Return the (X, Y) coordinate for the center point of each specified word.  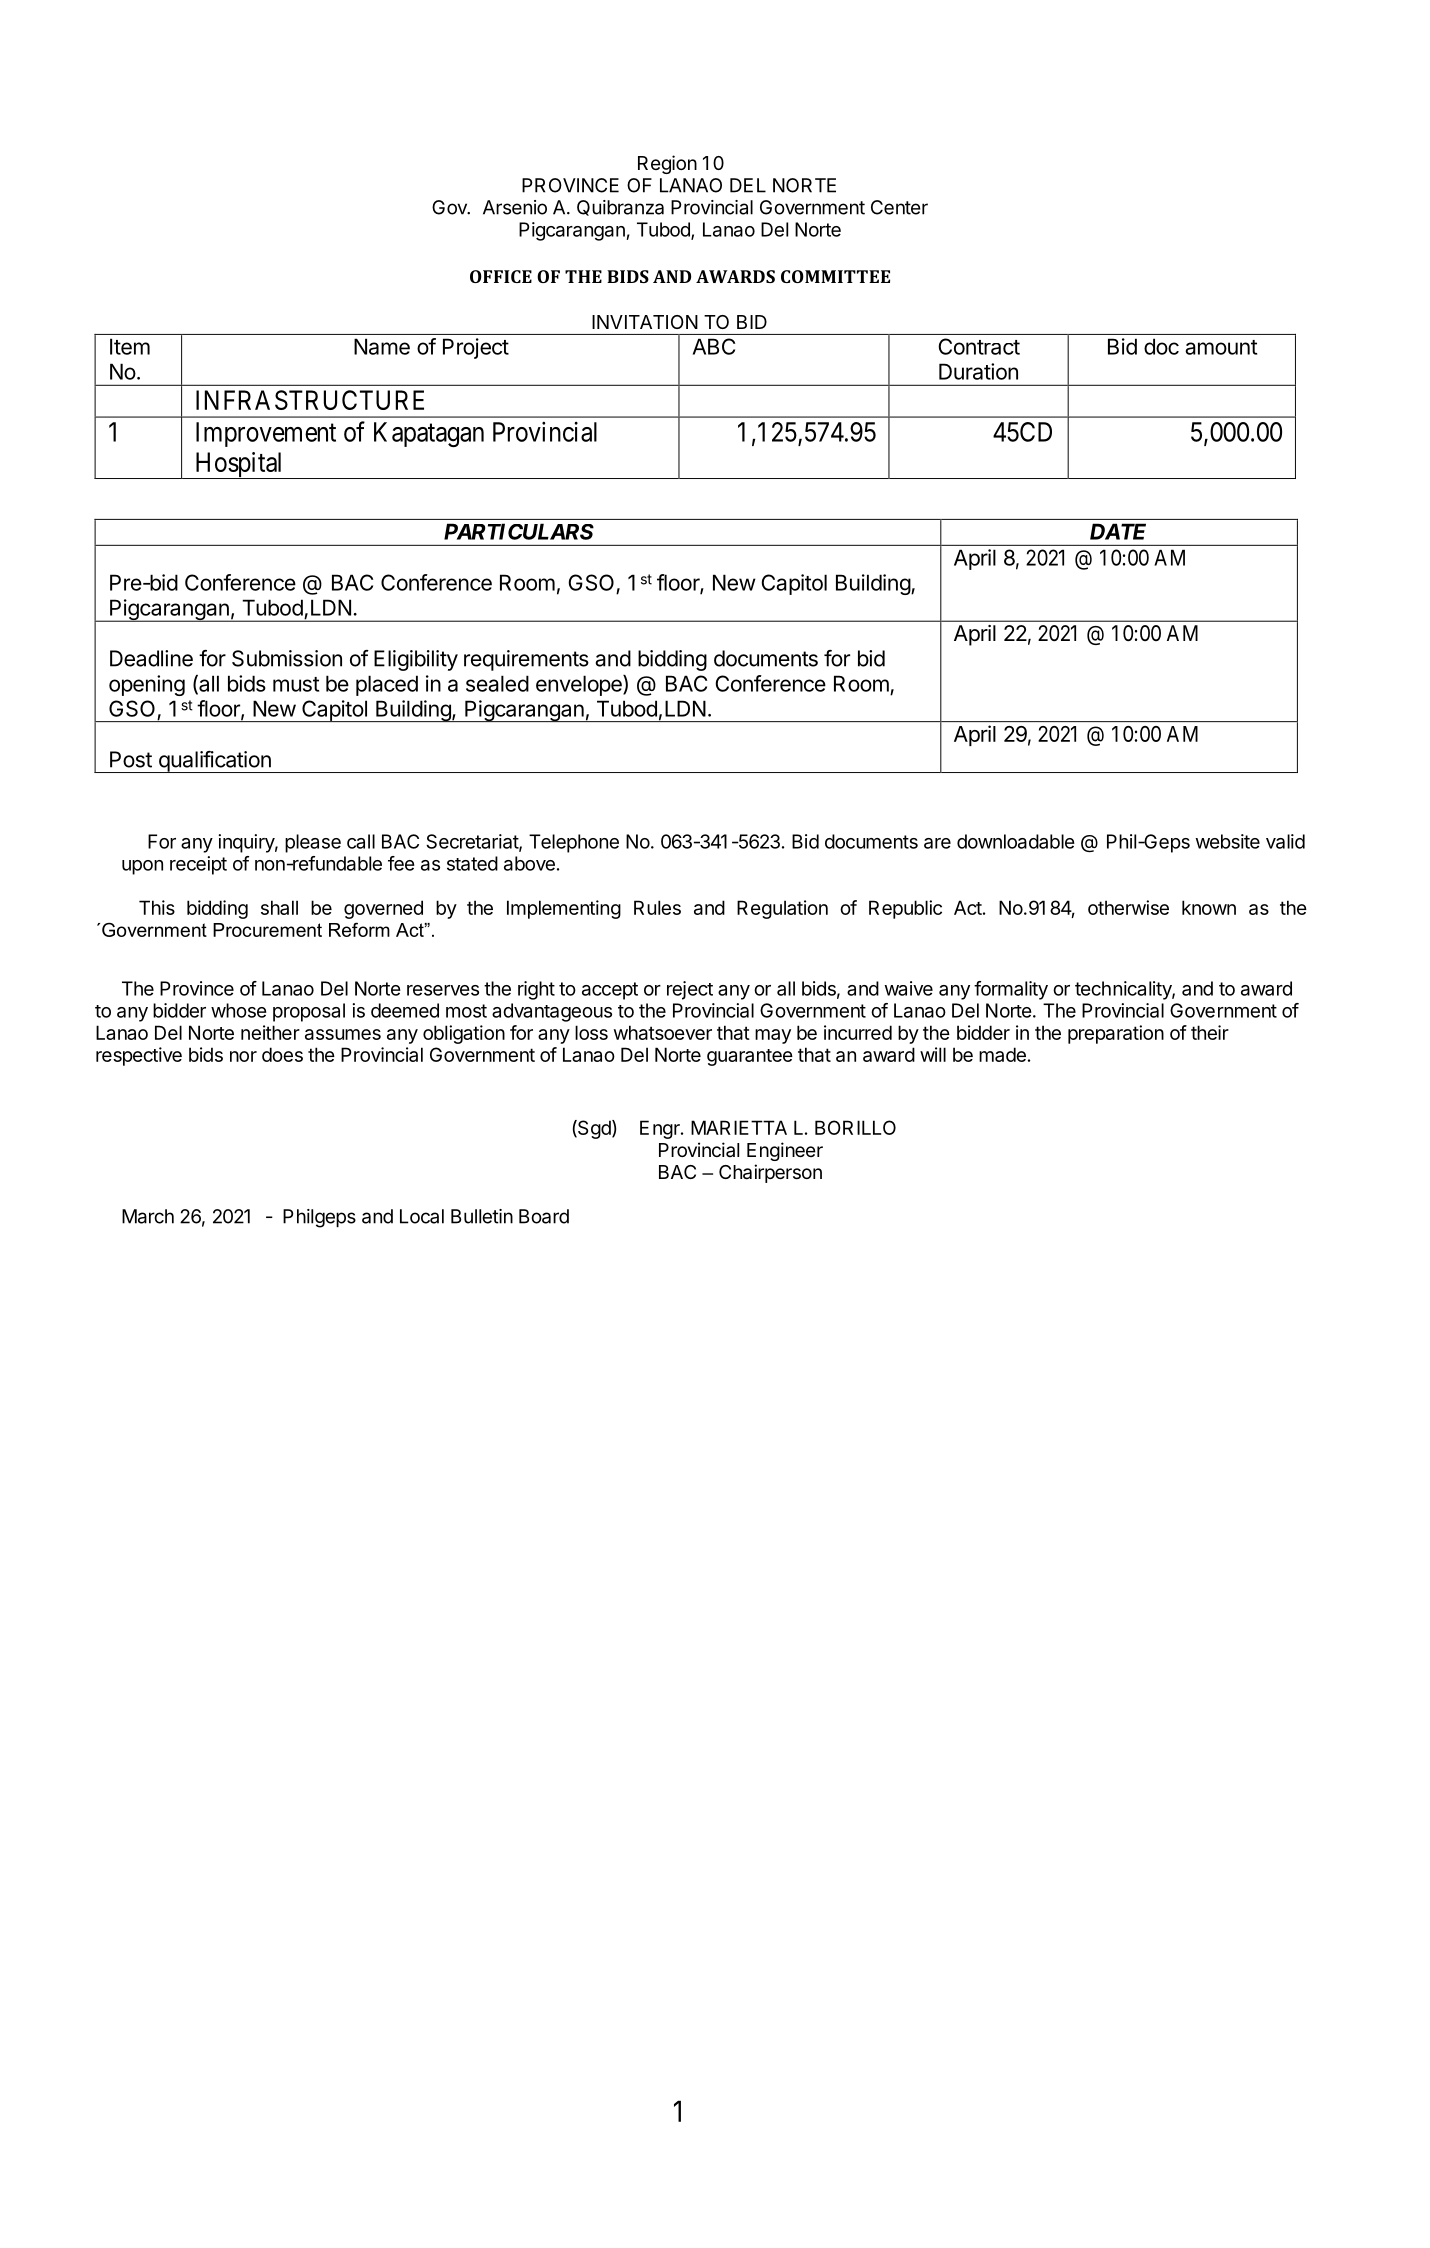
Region (667, 164)
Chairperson (770, 1173)
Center (899, 207)
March (148, 1216)
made (1002, 1054)
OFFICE (501, 276)
